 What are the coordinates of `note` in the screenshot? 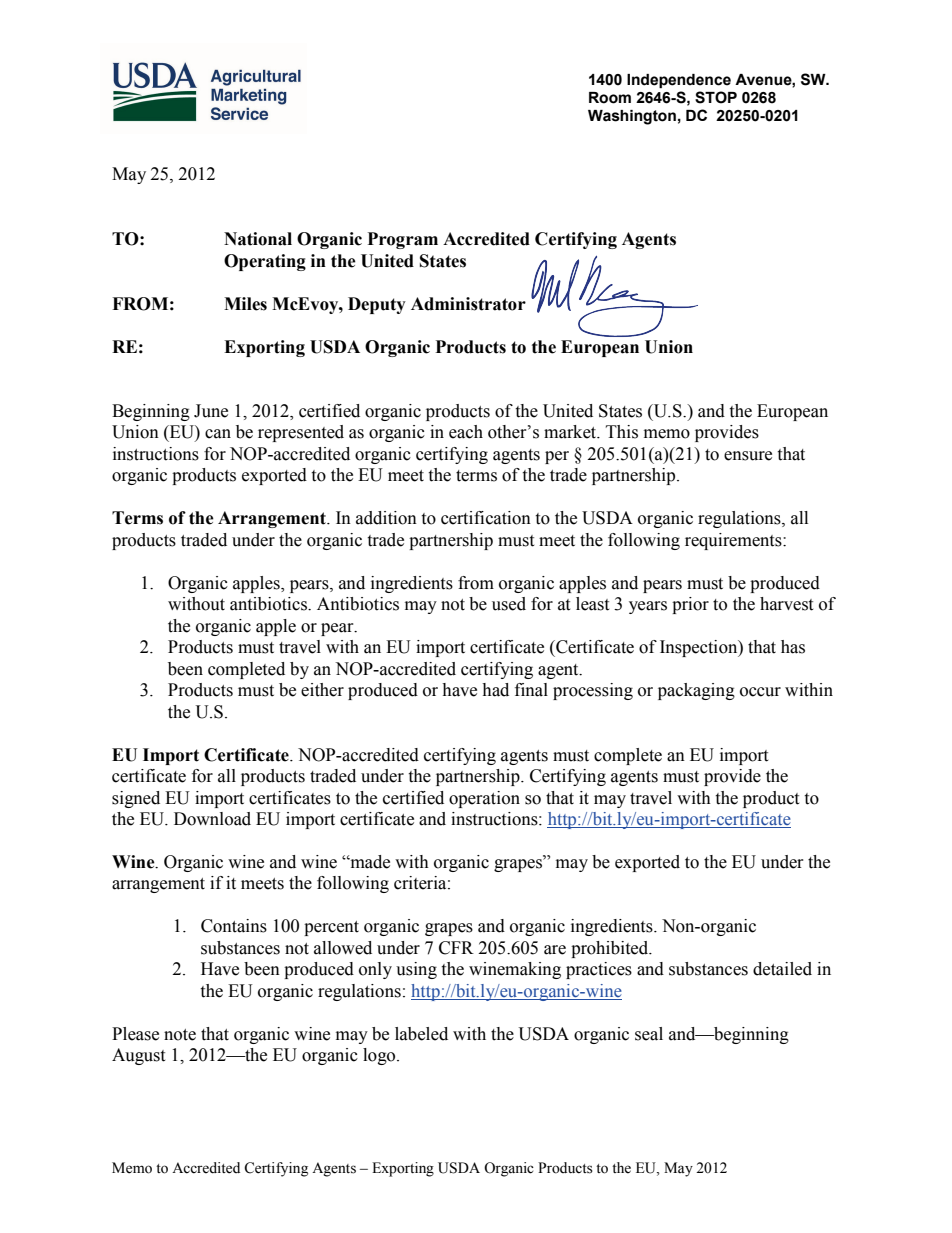 It's located at (180, 1035).
